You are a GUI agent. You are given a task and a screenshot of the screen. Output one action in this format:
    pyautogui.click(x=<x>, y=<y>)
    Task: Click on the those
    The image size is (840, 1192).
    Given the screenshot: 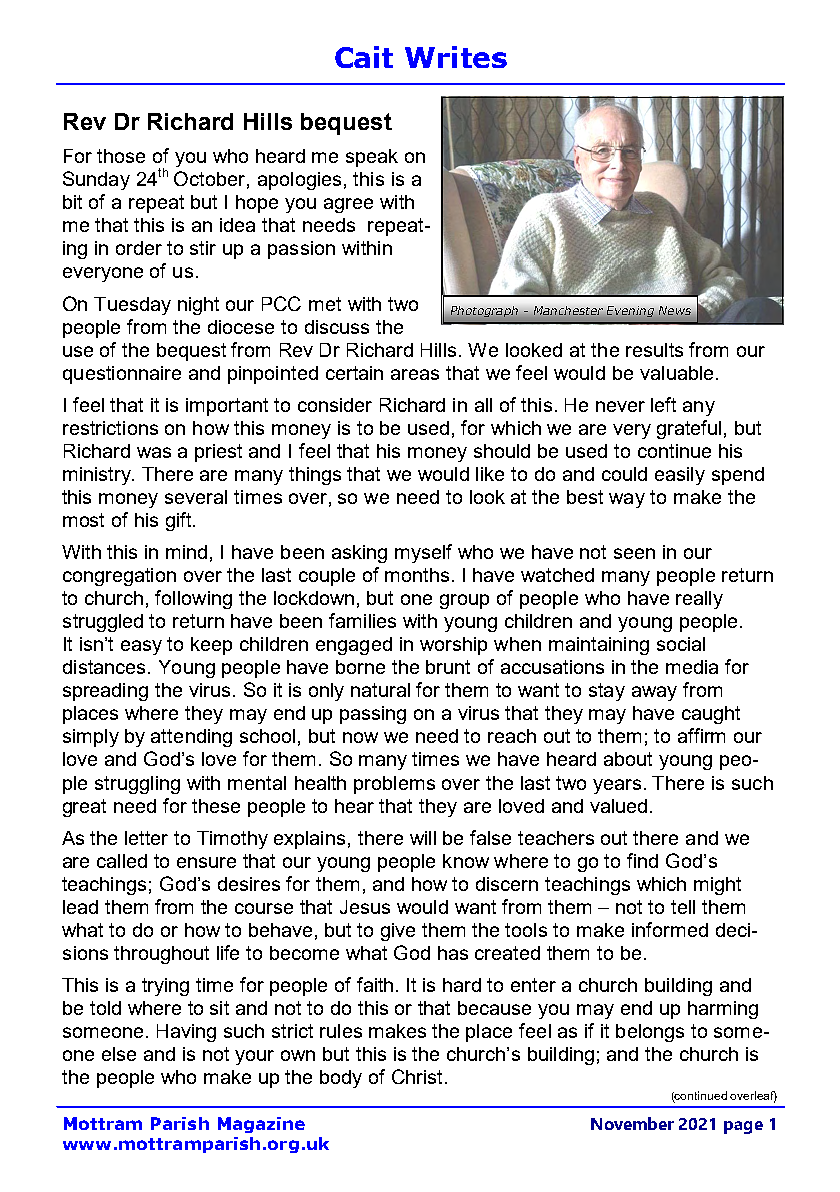 What is the action you would take?
    pyautogui.click(x=121, y=156)
